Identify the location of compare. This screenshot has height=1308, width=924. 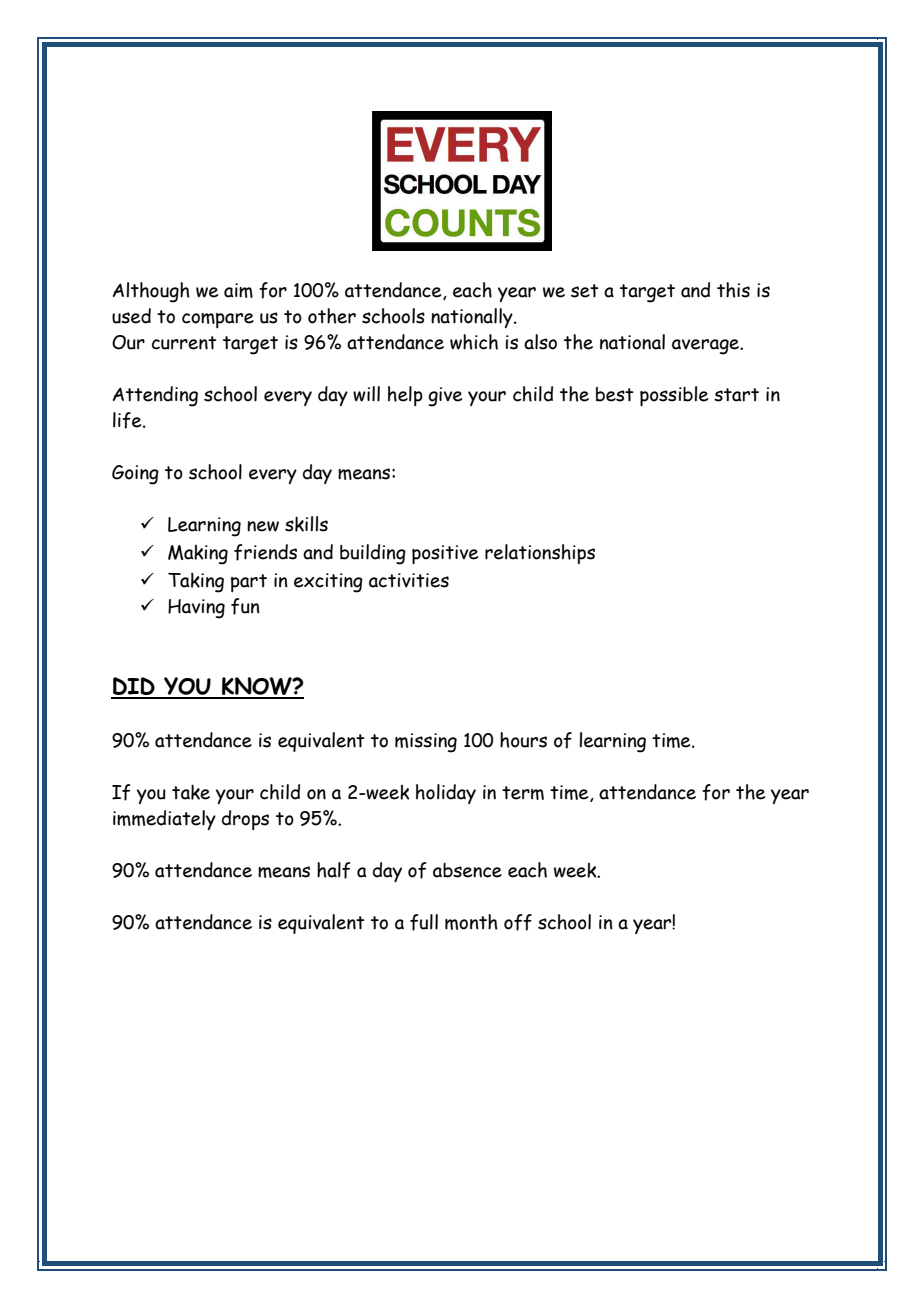
(218, 320).
